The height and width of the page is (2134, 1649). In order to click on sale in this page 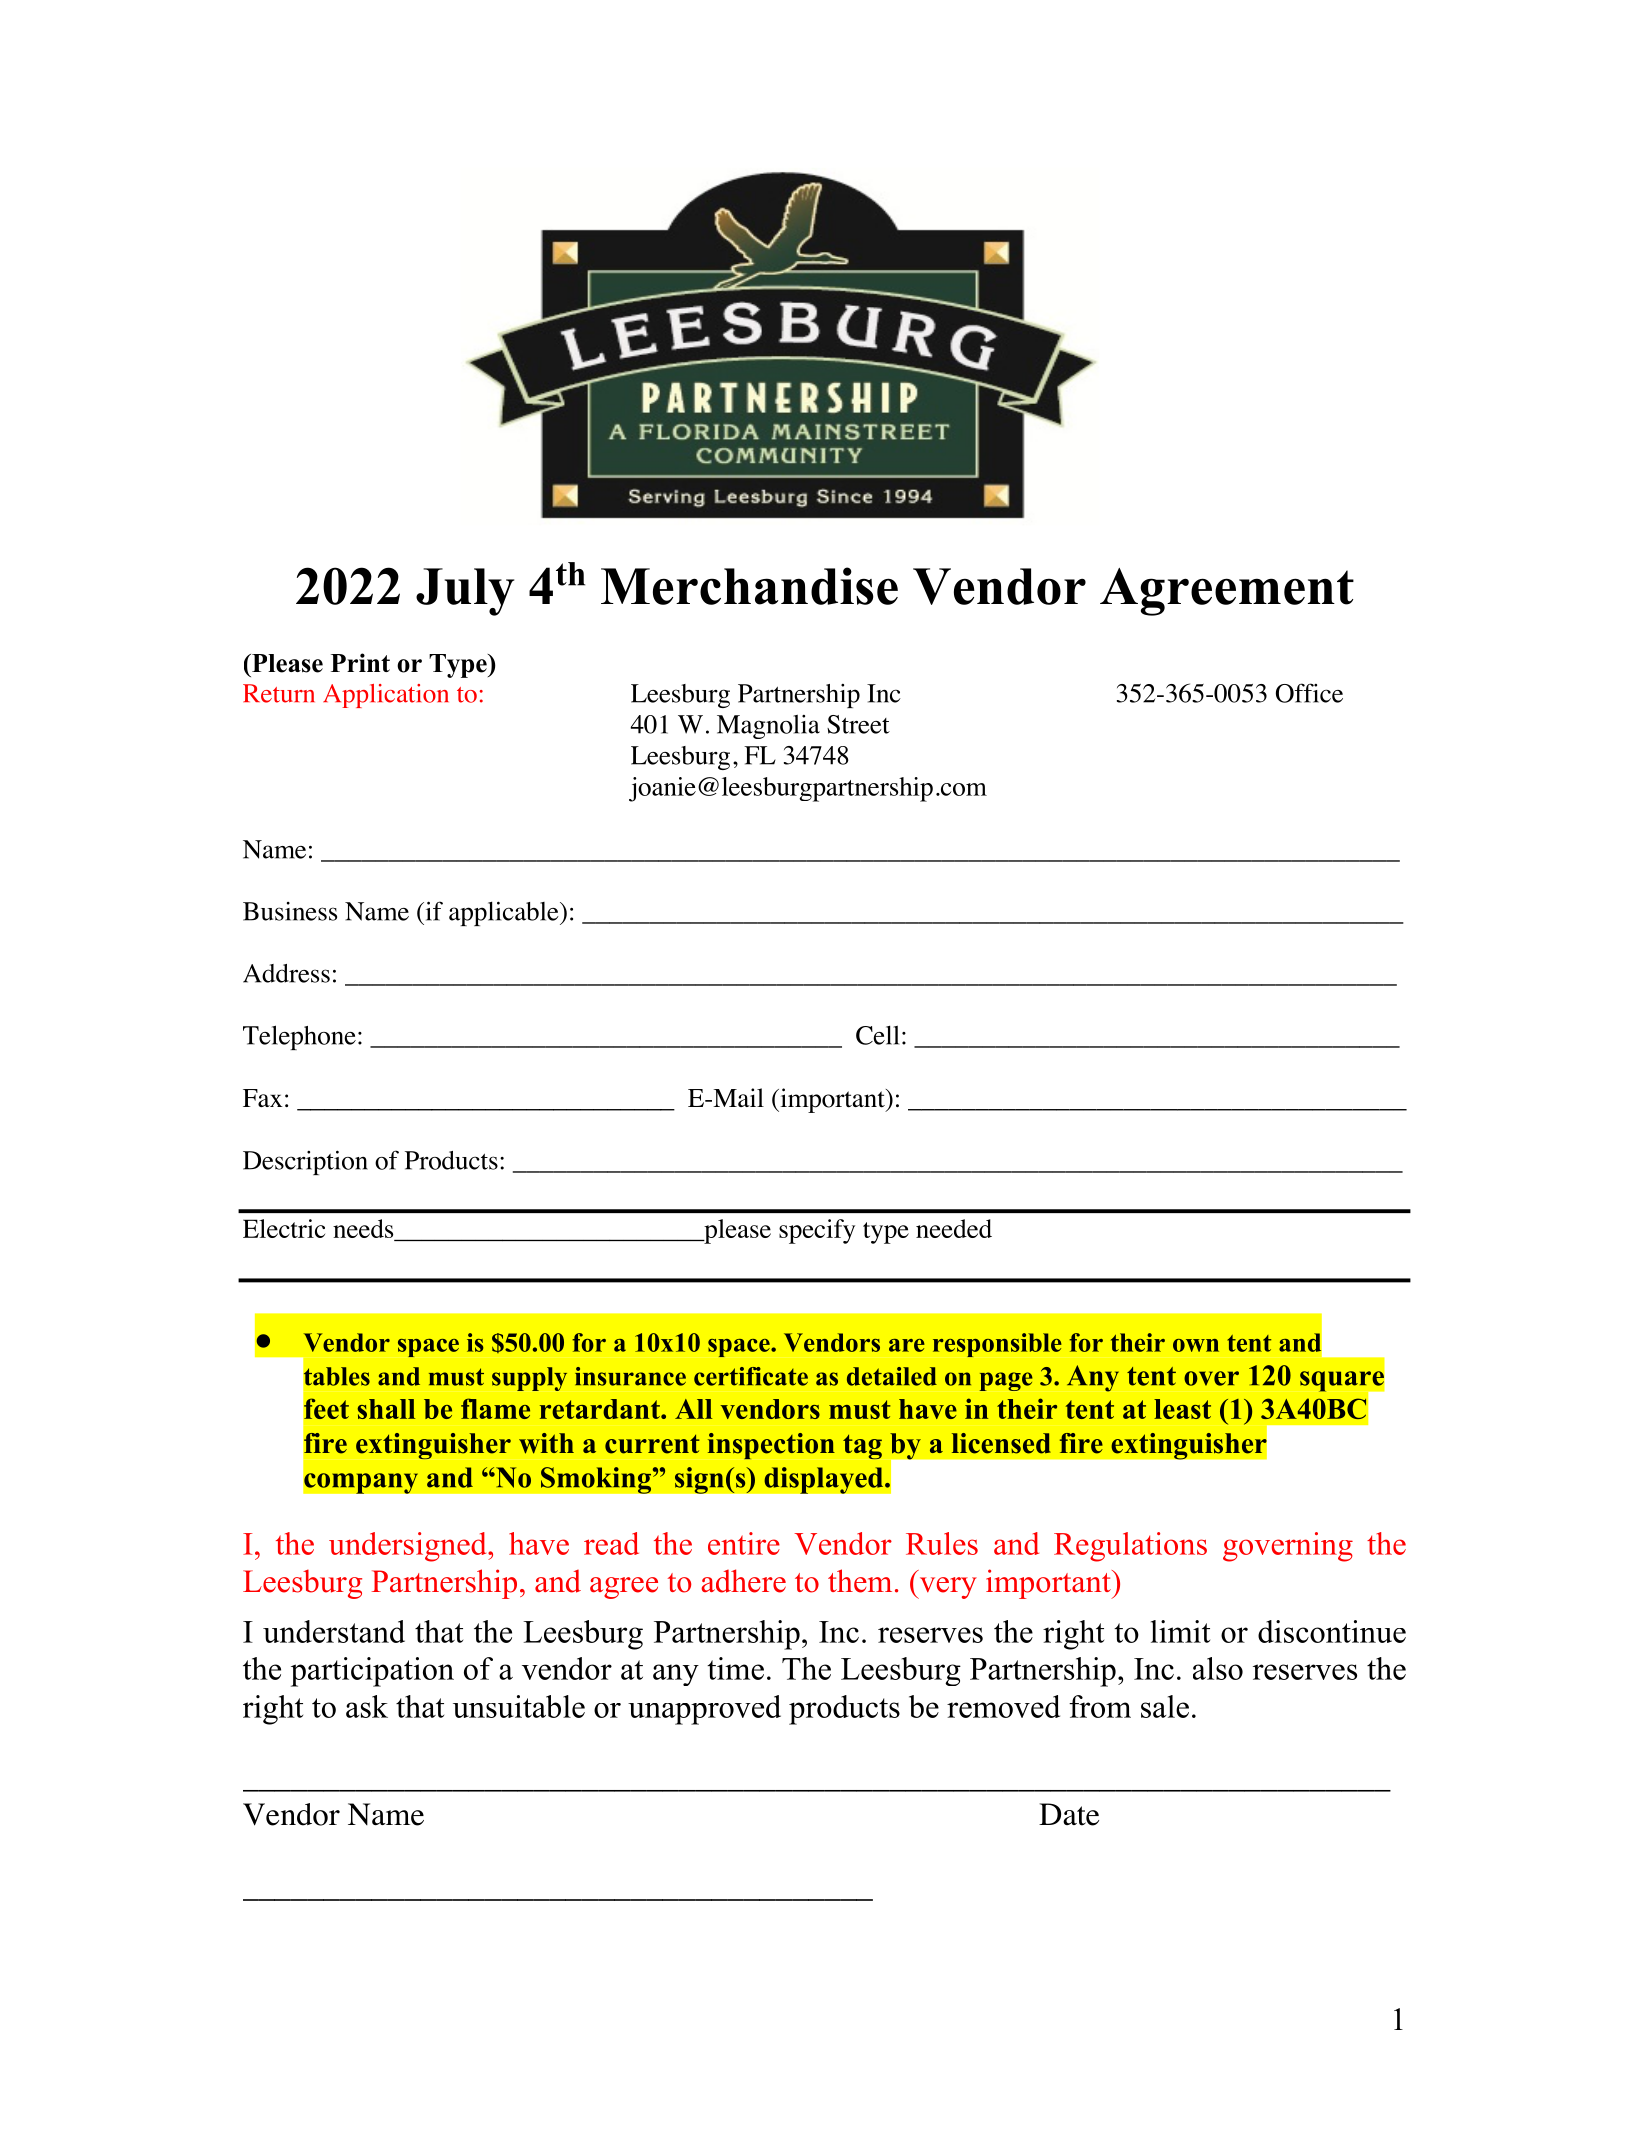, I will do `click(1165, 1706)`.
